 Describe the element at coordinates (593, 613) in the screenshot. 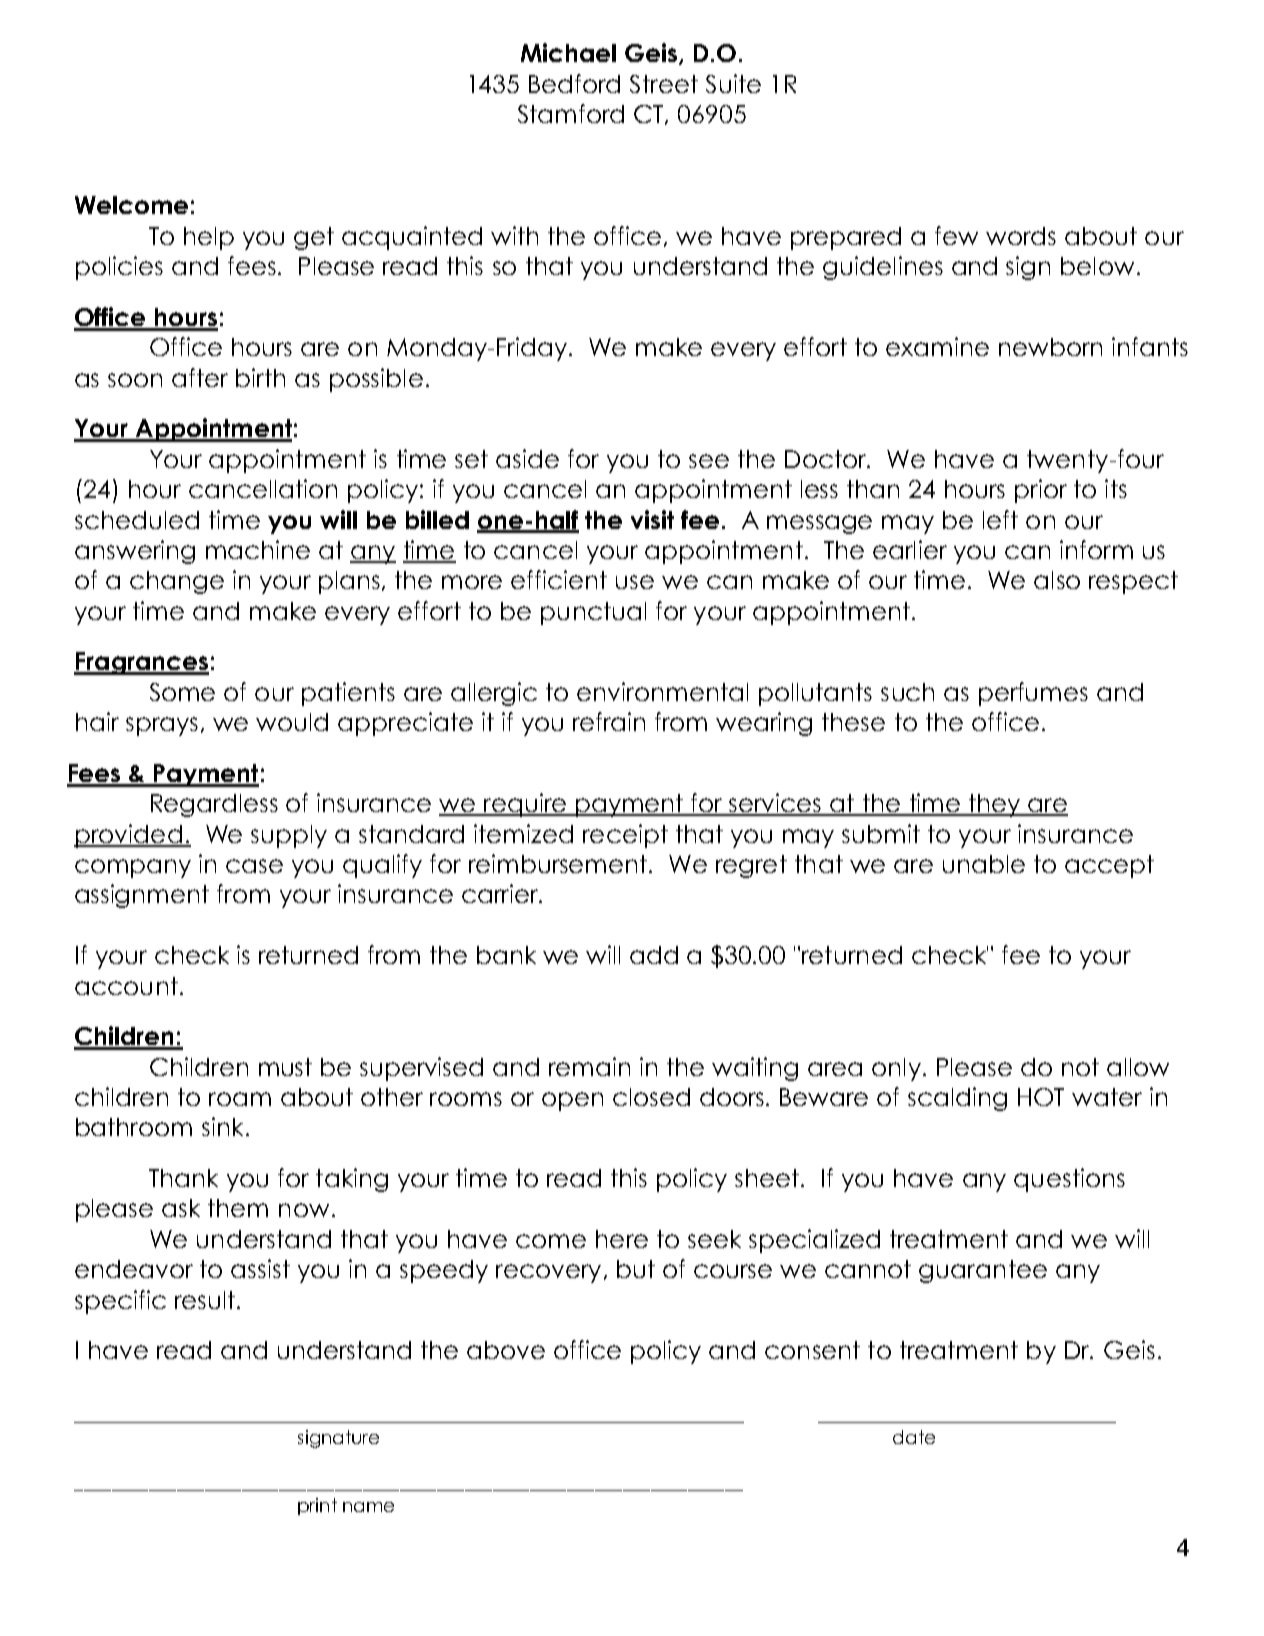

I see `punctual` at that location.
